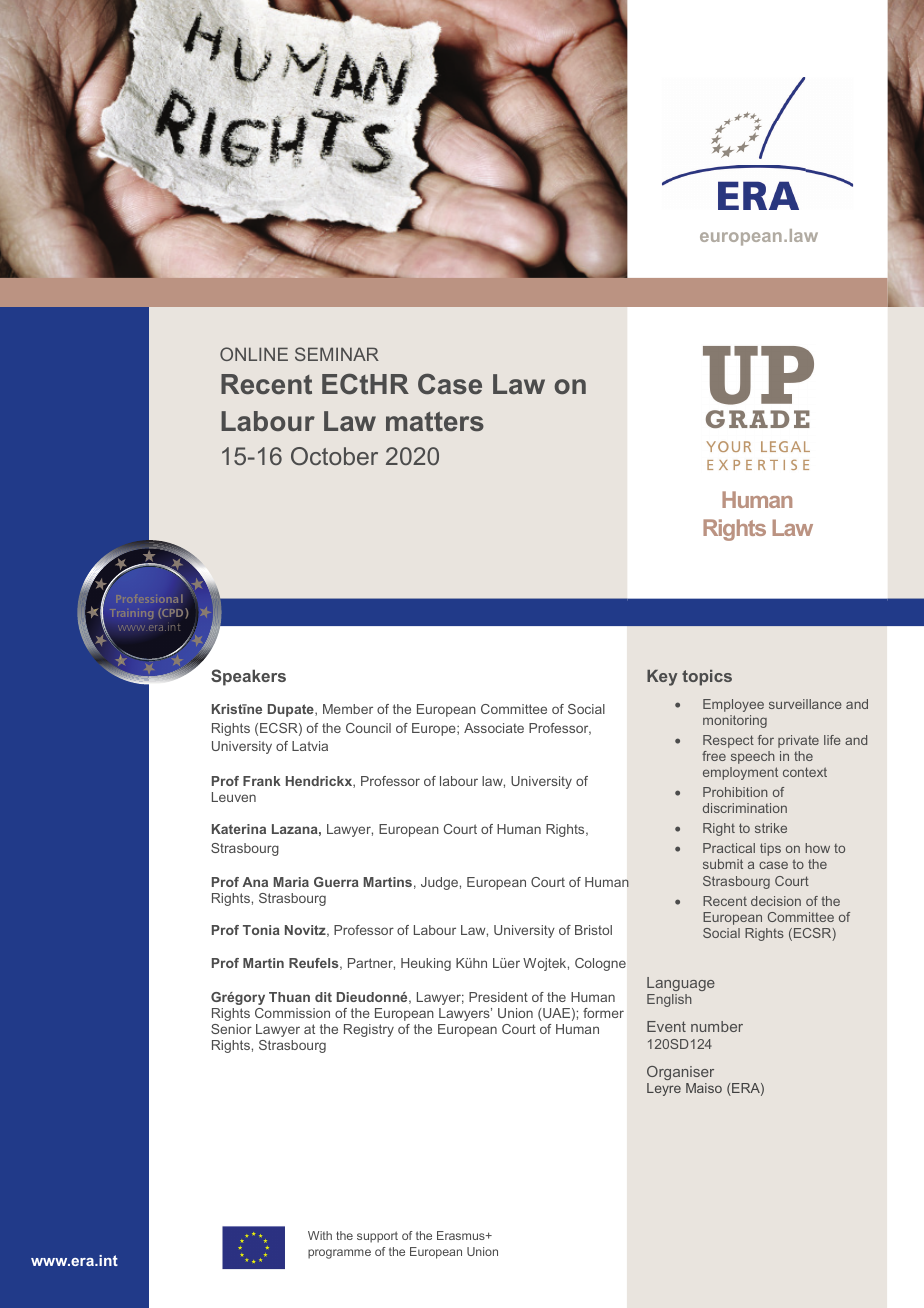  What do you see at coordinates (320, 1235) in the screenshot?
I see `With` at bounding box center [320, 1235].
